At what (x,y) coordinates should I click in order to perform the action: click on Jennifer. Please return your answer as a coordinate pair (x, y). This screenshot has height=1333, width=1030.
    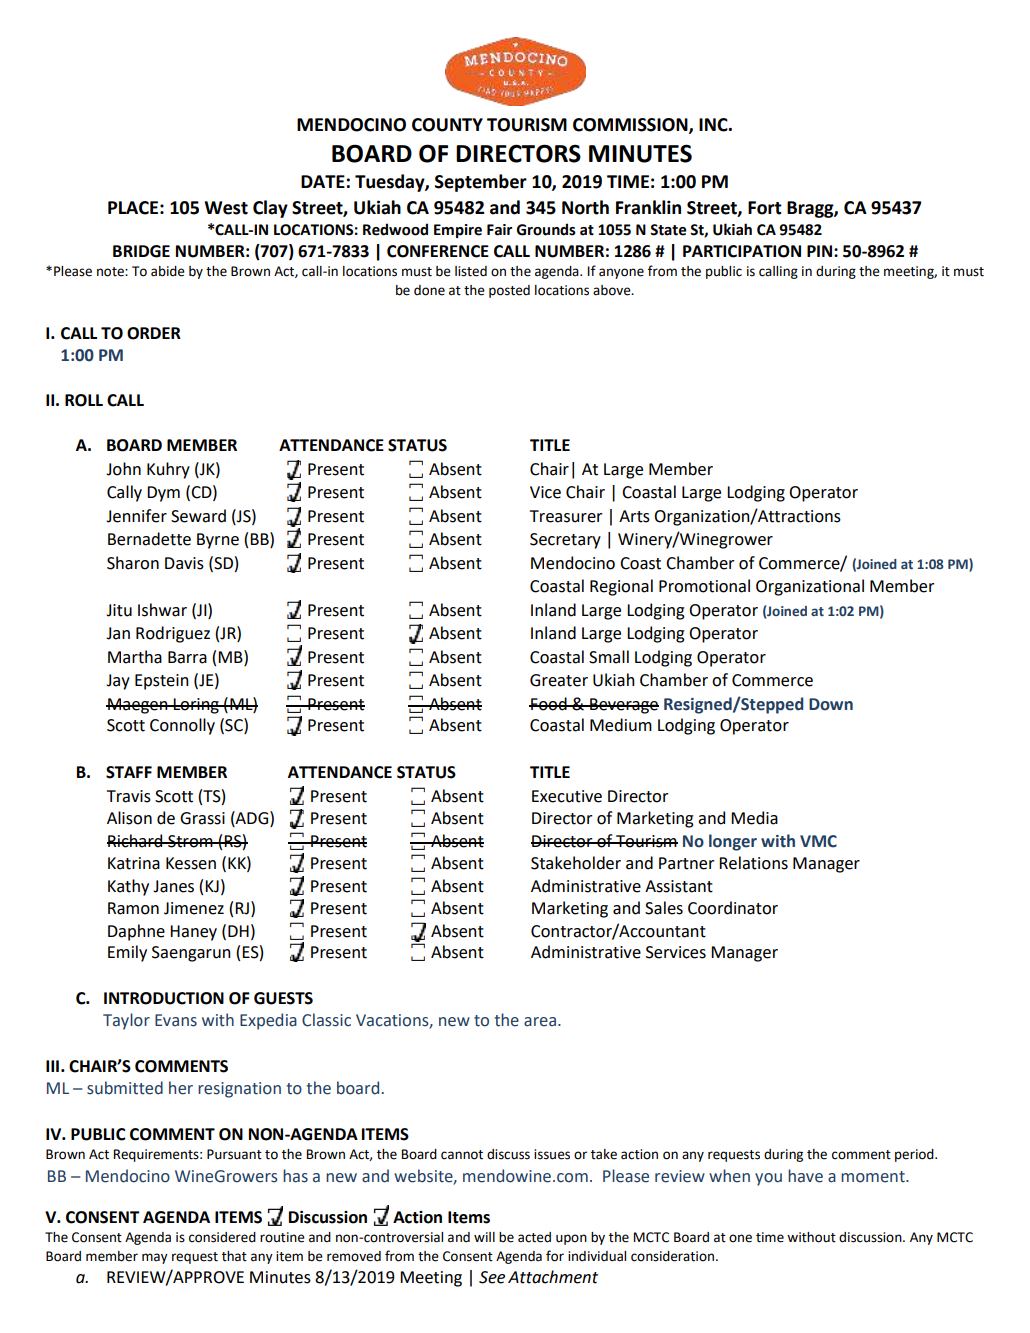
    Looking at the image, I should click on (136, 516).
